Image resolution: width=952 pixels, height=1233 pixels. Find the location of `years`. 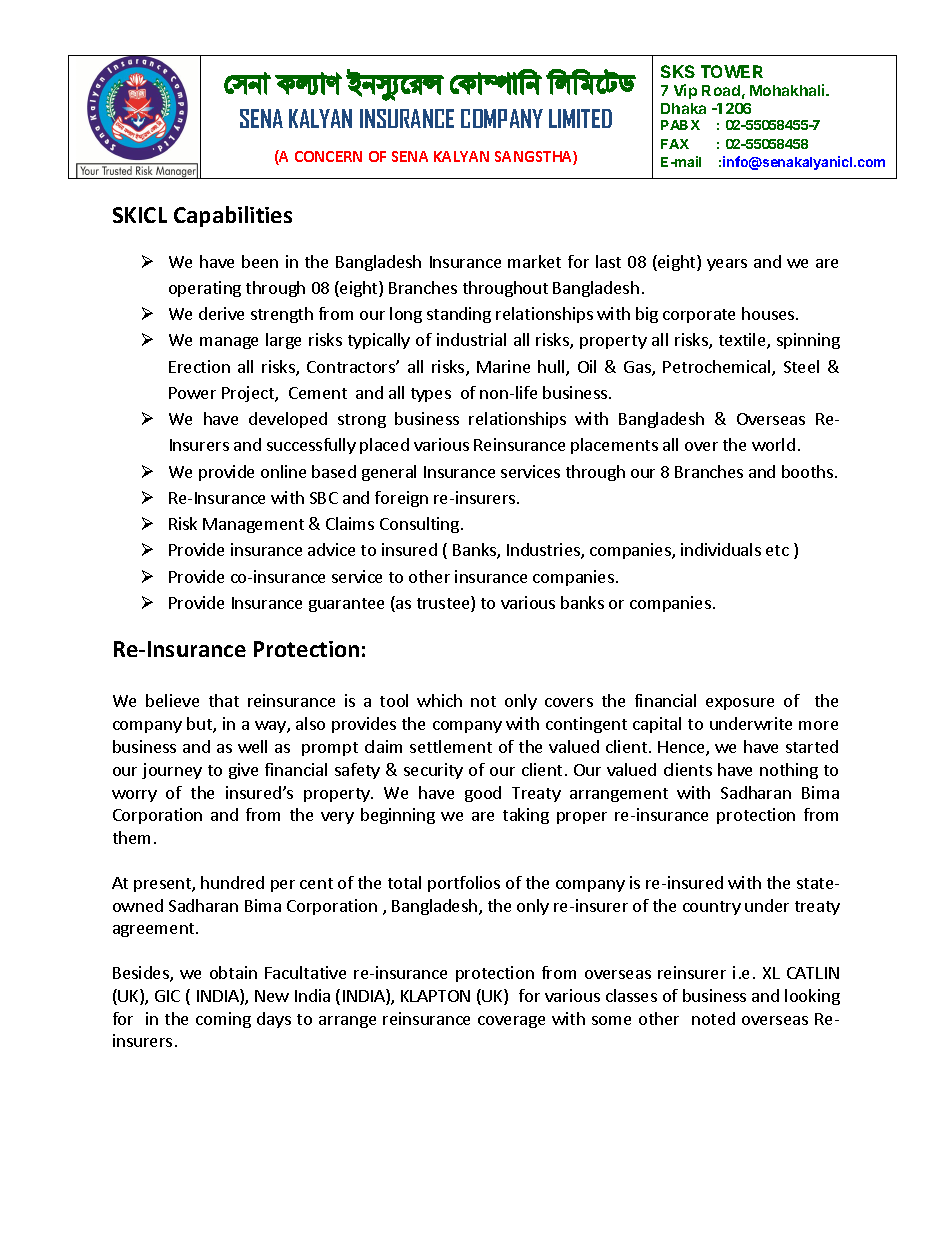

years is located at coordinates (727, 265).
